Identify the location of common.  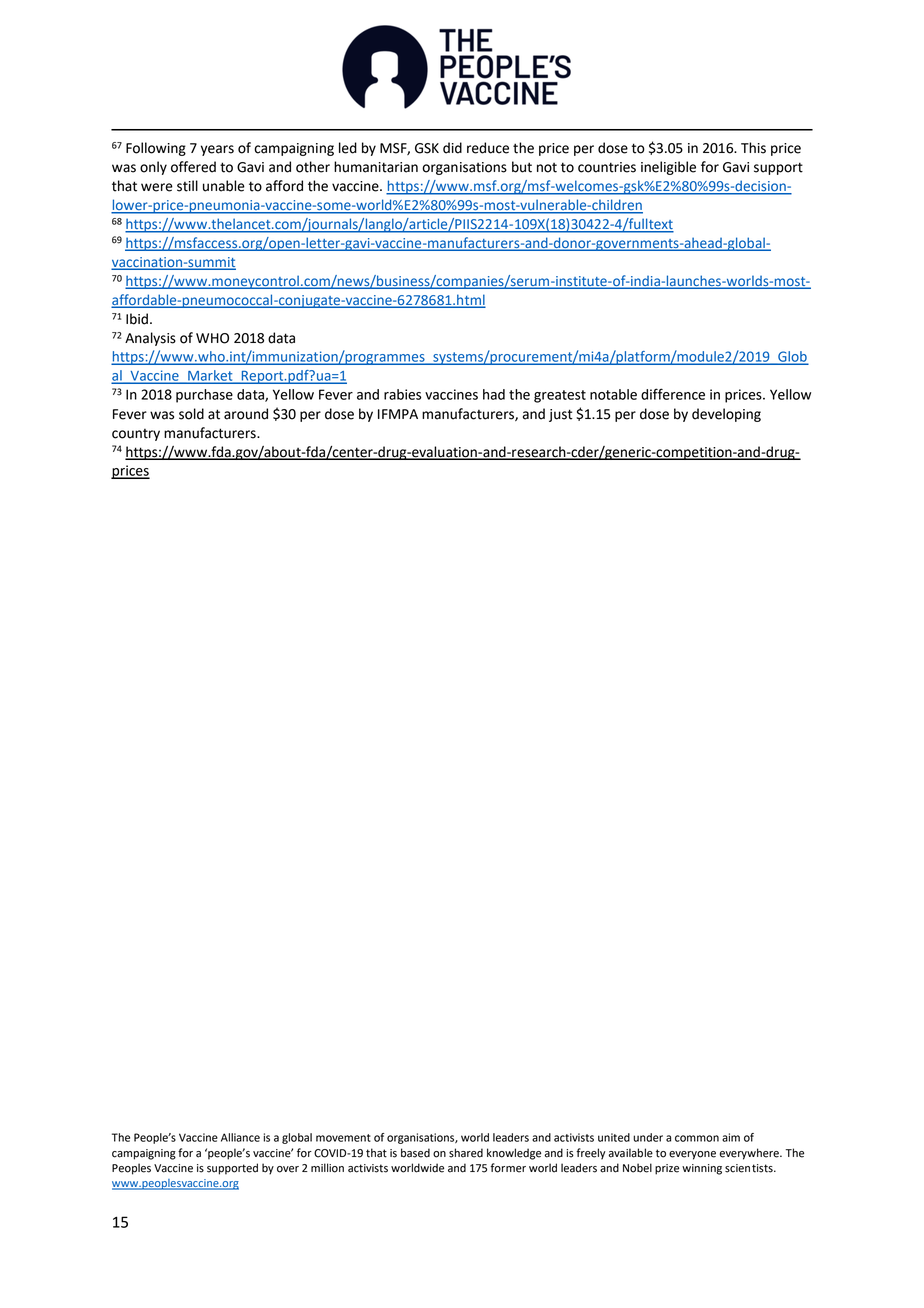
(697, 1138).
